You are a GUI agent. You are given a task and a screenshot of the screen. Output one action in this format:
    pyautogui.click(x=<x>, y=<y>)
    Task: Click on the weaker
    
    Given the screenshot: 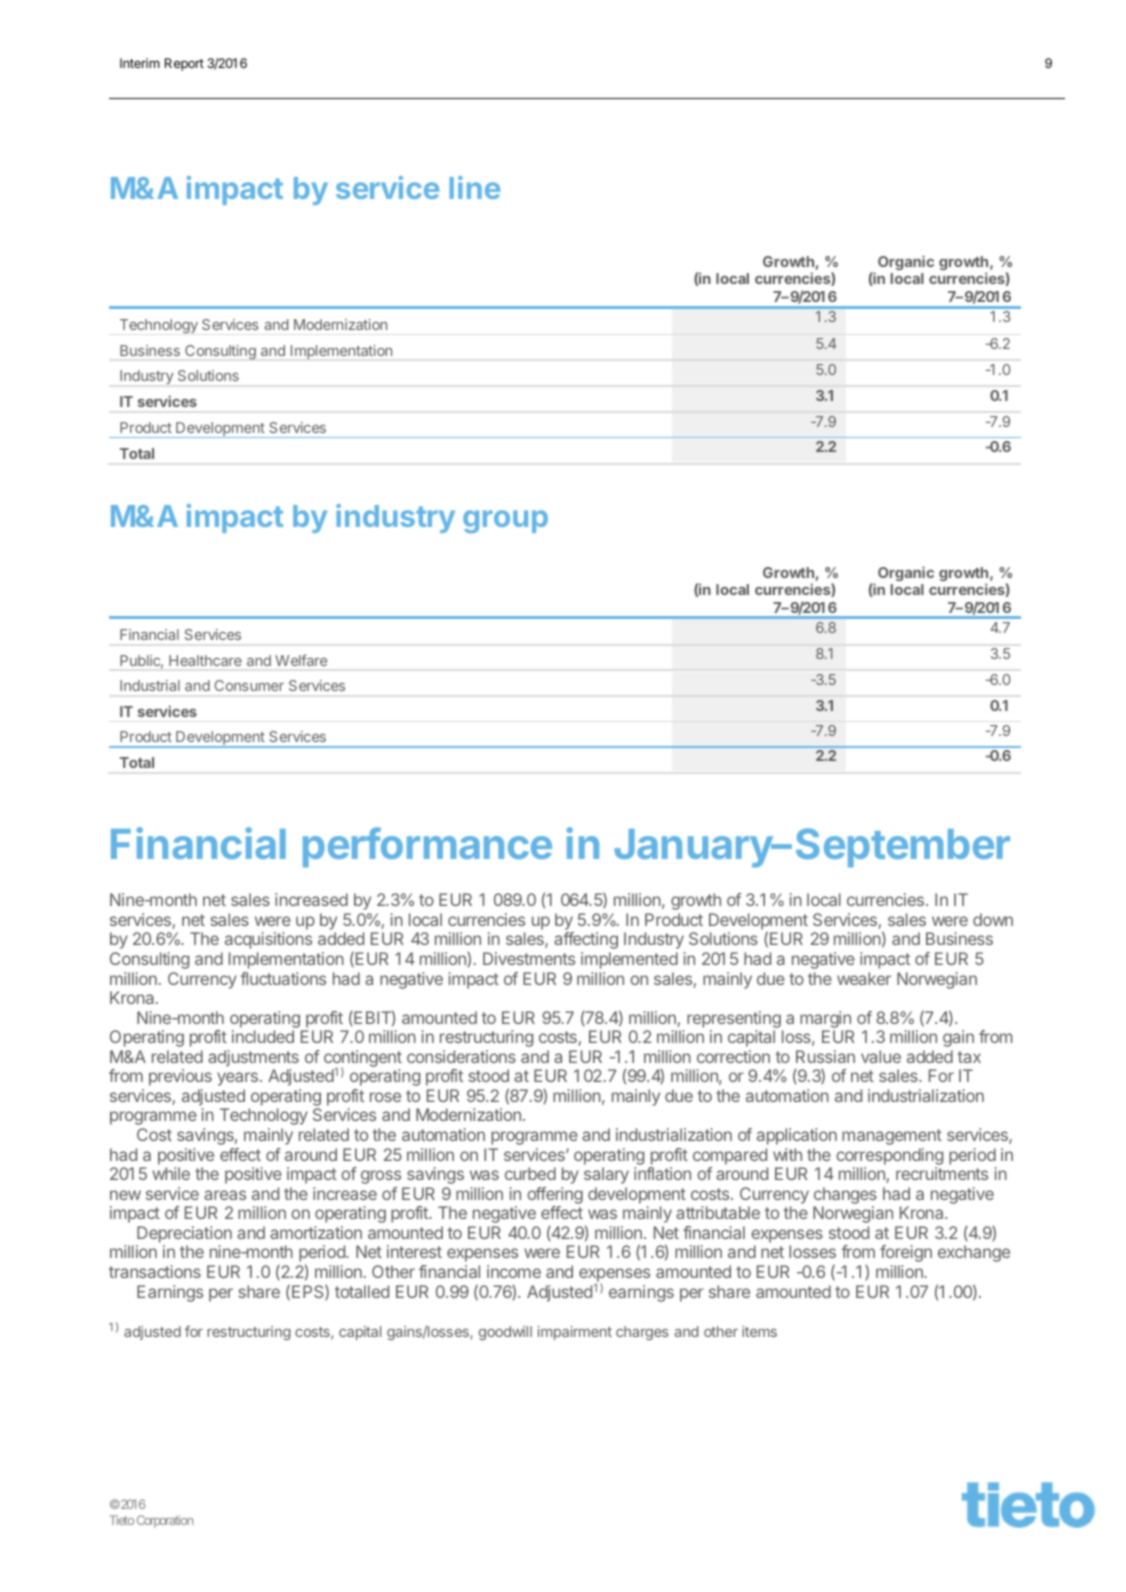 What is the action you would take?
    pyautogui.click(x=864, y=978)
